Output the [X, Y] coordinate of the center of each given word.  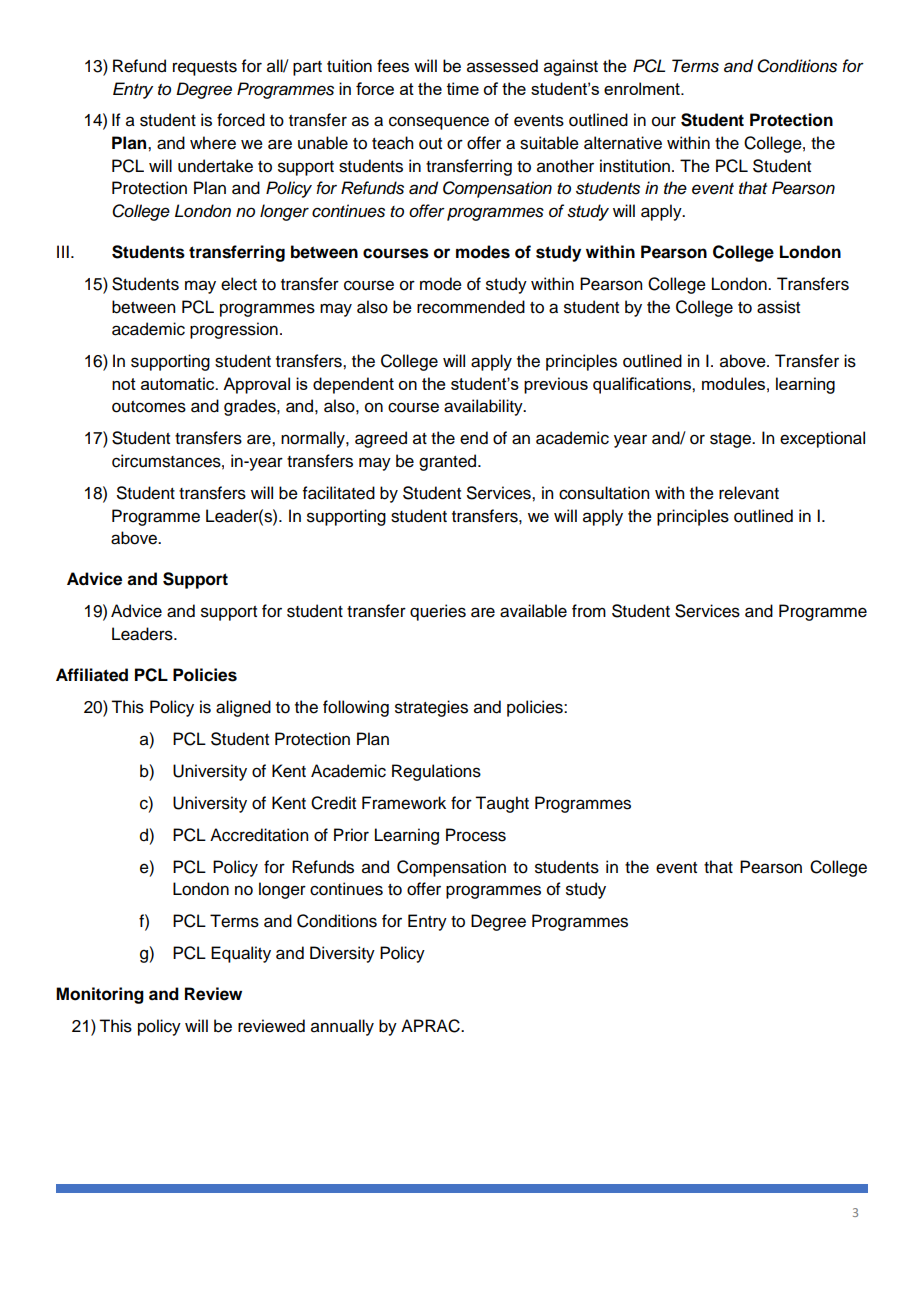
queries [438, 612]
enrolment [643, 88]
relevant [749, 493]
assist [778, 307]
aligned [243, 708]
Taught [502, 804]
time [463, 88]
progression [234, 330]
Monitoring [100, 995]
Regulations [436, 772]
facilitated [339, 493]
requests [205, 68]
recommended [471, 307]
